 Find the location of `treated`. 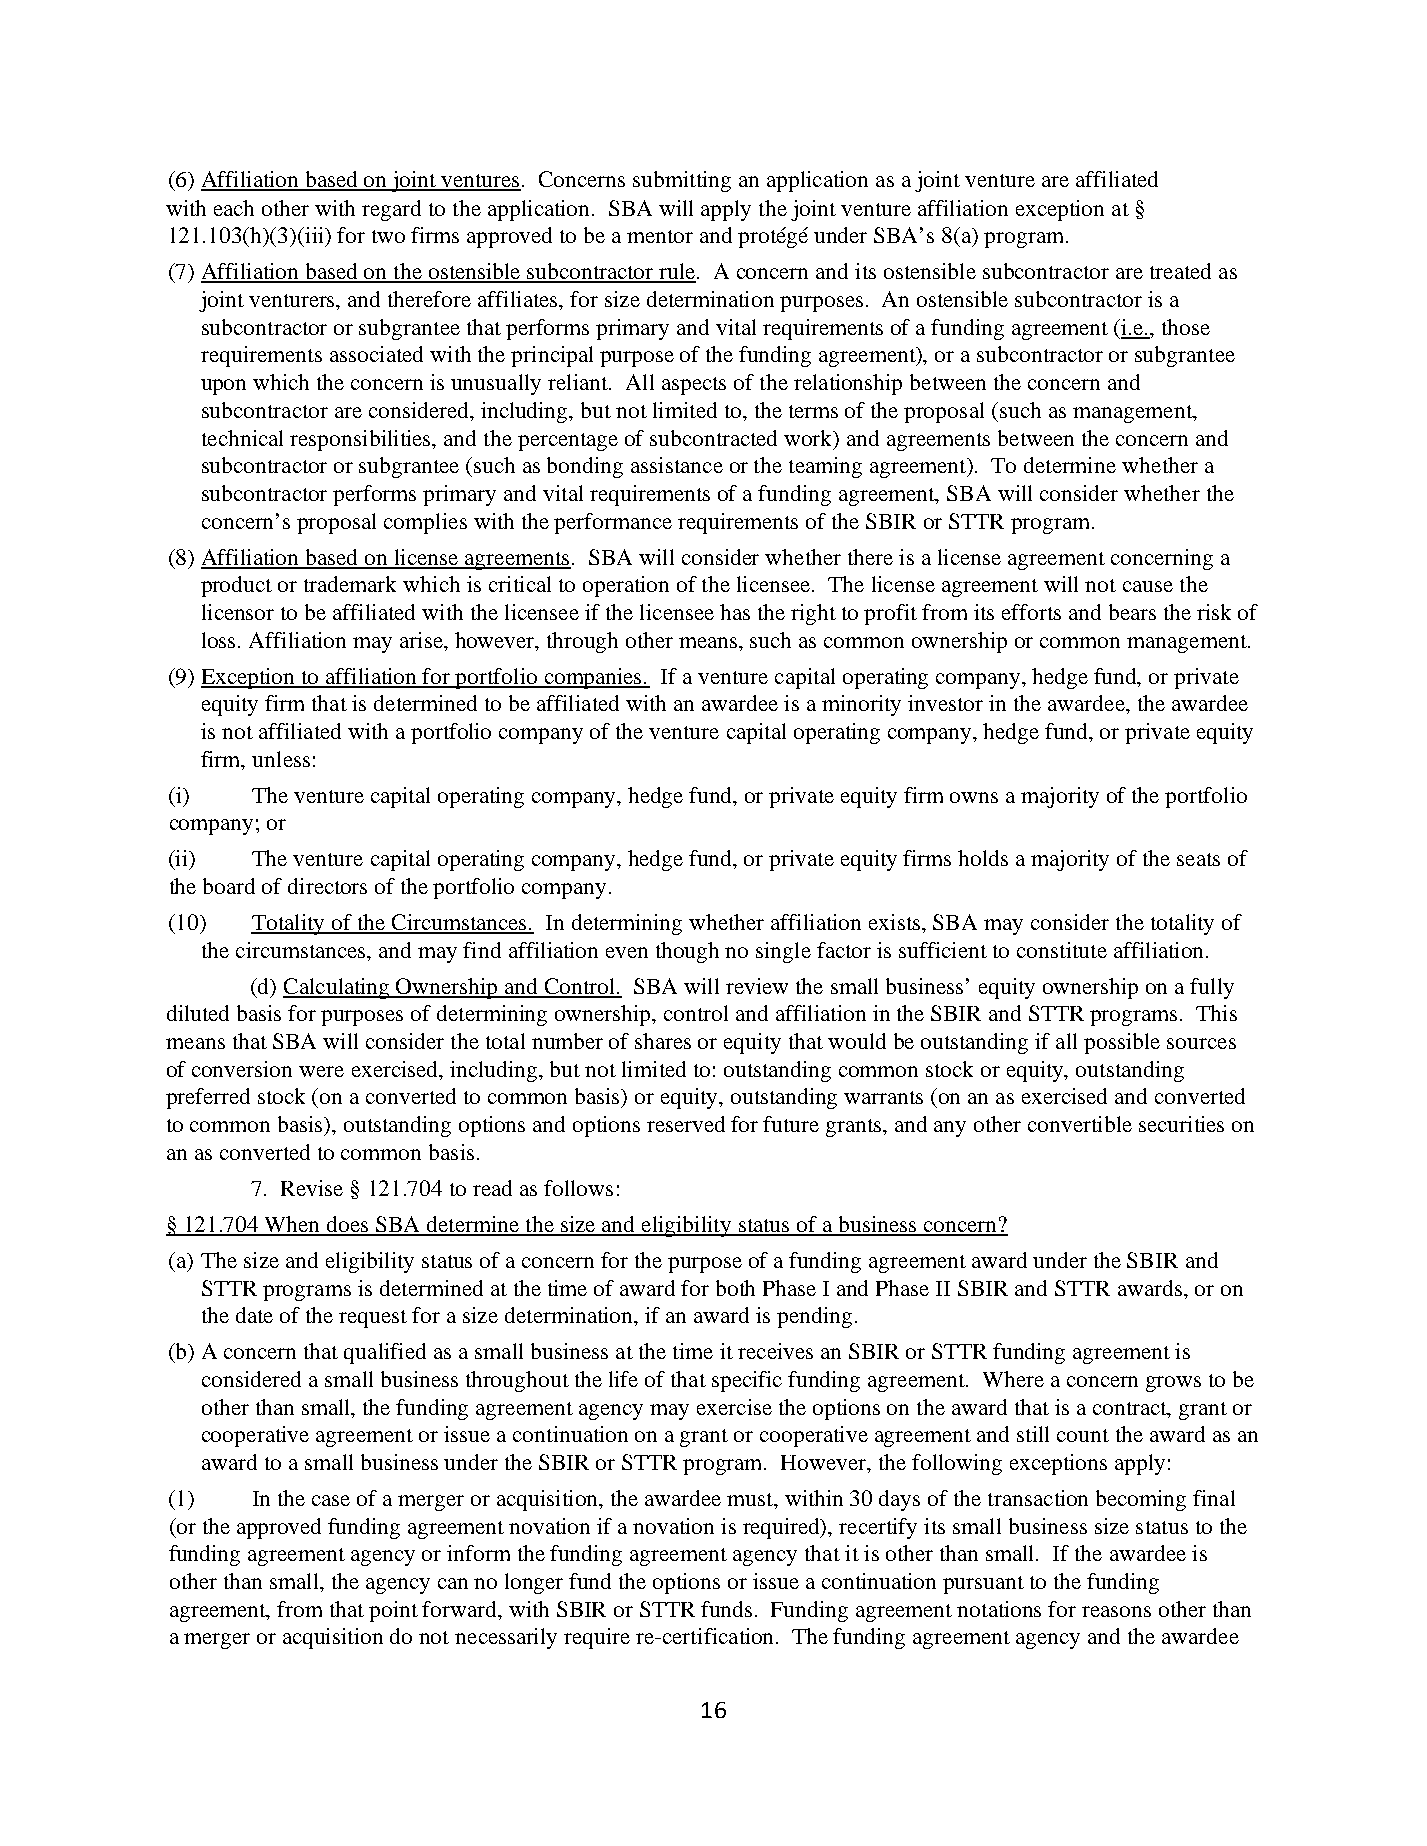

treated is located at coordinates (1180, 271).
